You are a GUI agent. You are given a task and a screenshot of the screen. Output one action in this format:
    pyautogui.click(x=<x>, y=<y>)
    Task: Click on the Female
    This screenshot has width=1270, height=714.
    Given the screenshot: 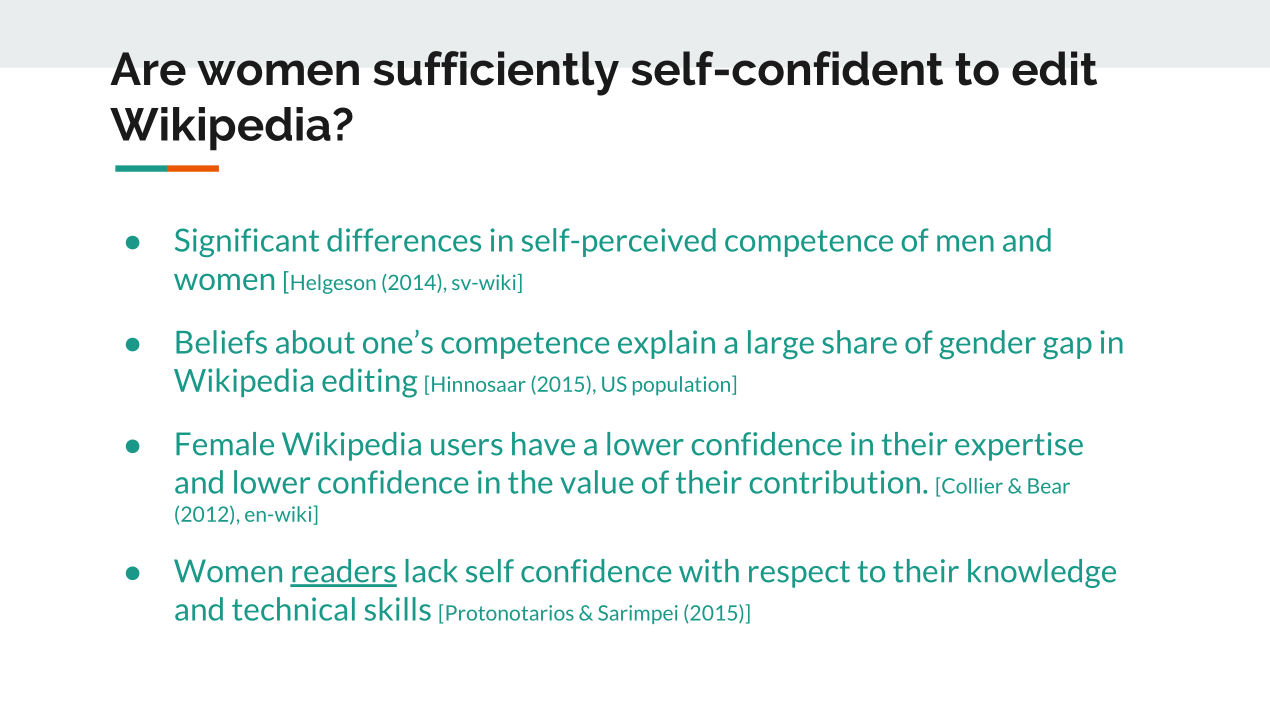 What is the action you would take?
    pyautogui.click(x=225, y=444)
